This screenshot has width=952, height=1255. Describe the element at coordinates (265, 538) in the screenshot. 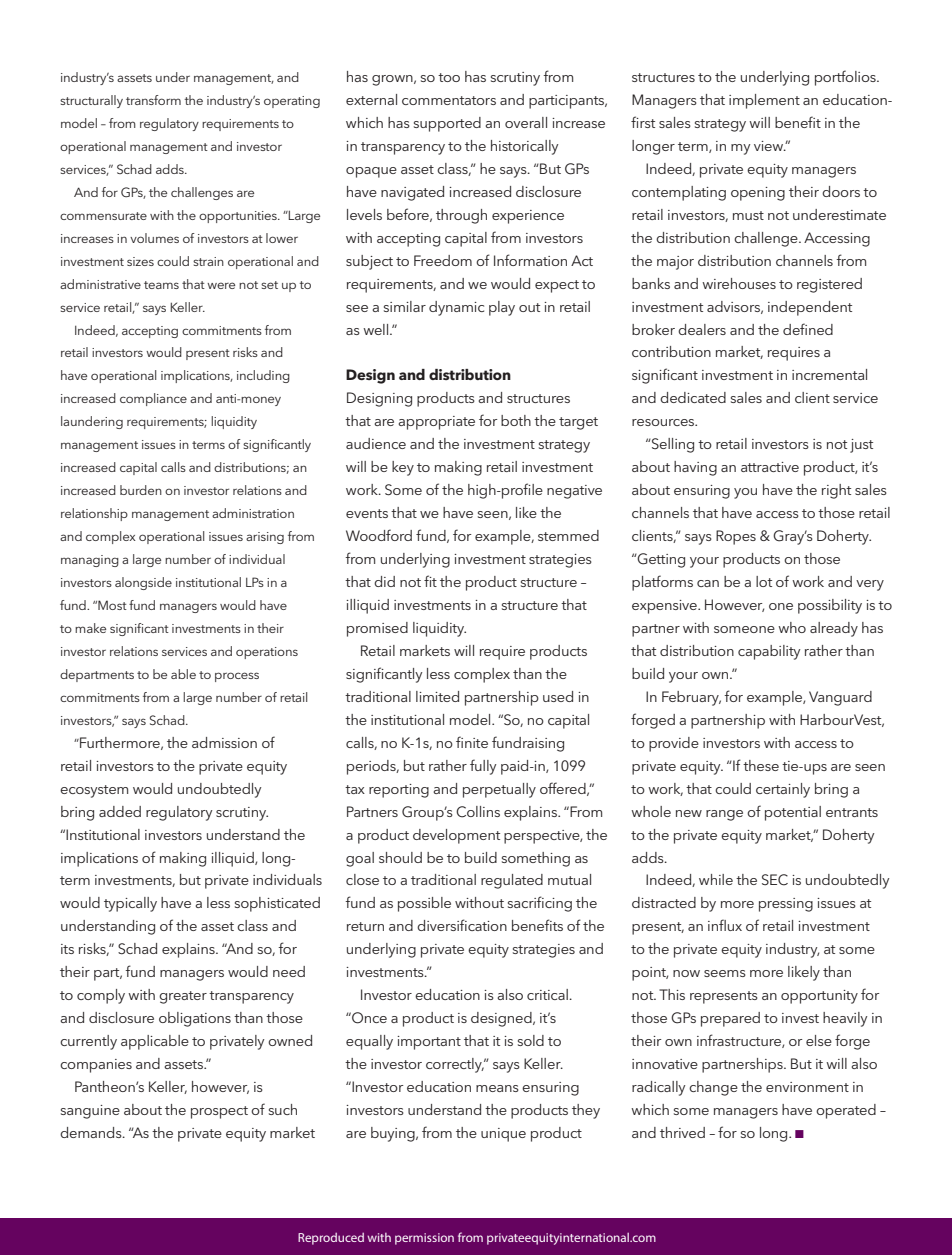

I see `arising` at that location.
